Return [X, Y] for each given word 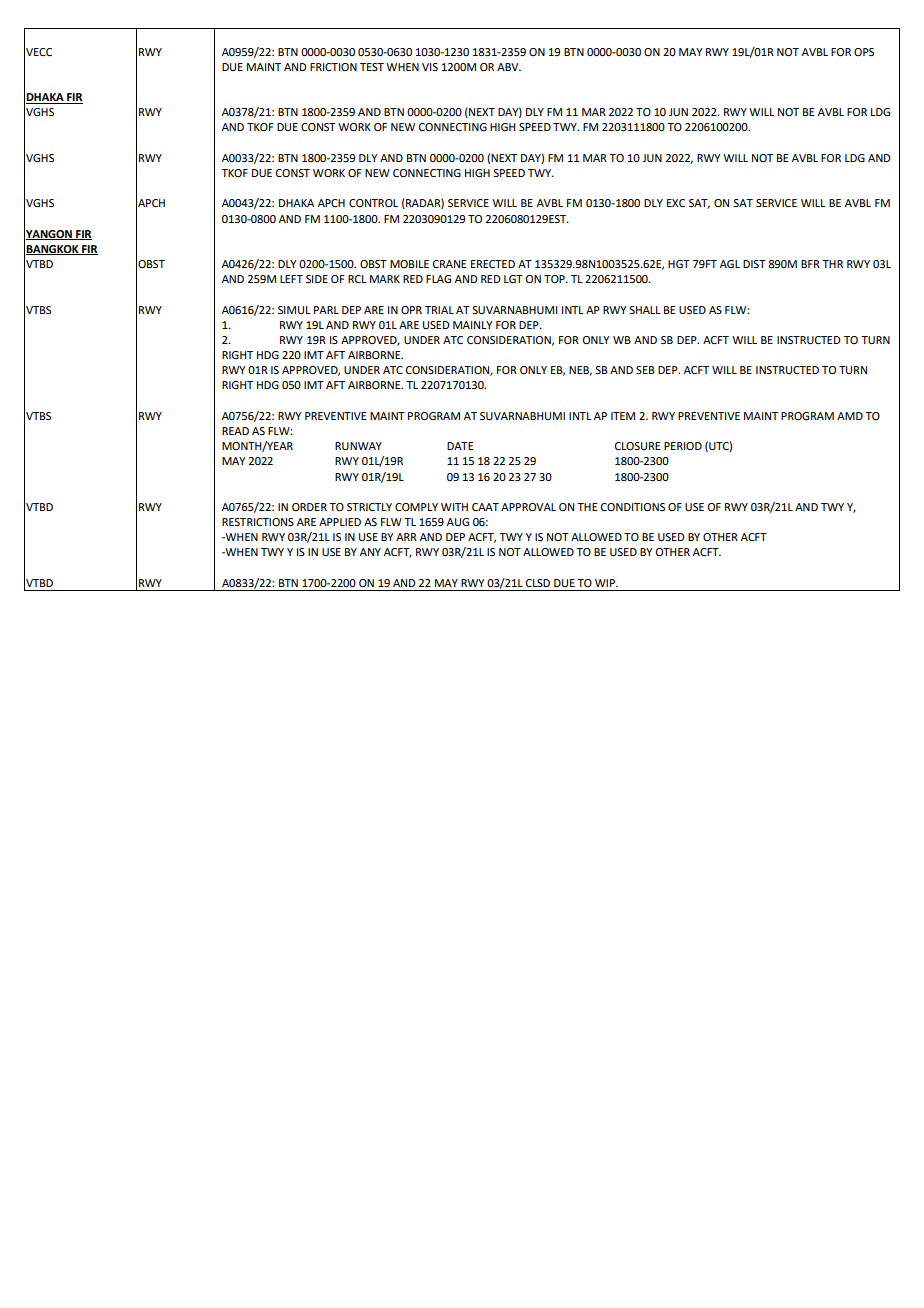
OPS [864, 52]
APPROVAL [528, 507]
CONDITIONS [633, 507]
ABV [509, 67]
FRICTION [333, 67]
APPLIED [340, 522]
